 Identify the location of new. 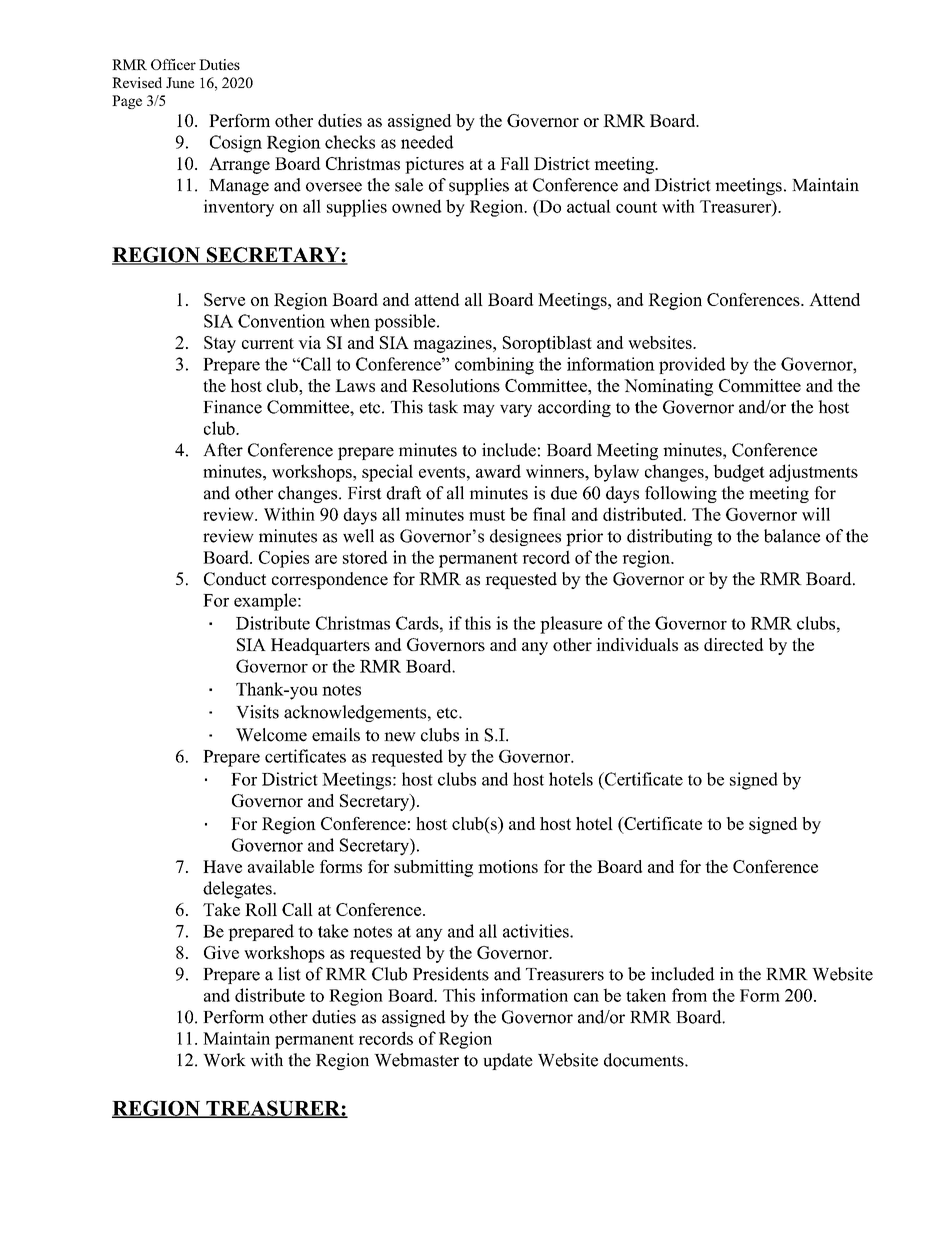
(400, 737).
